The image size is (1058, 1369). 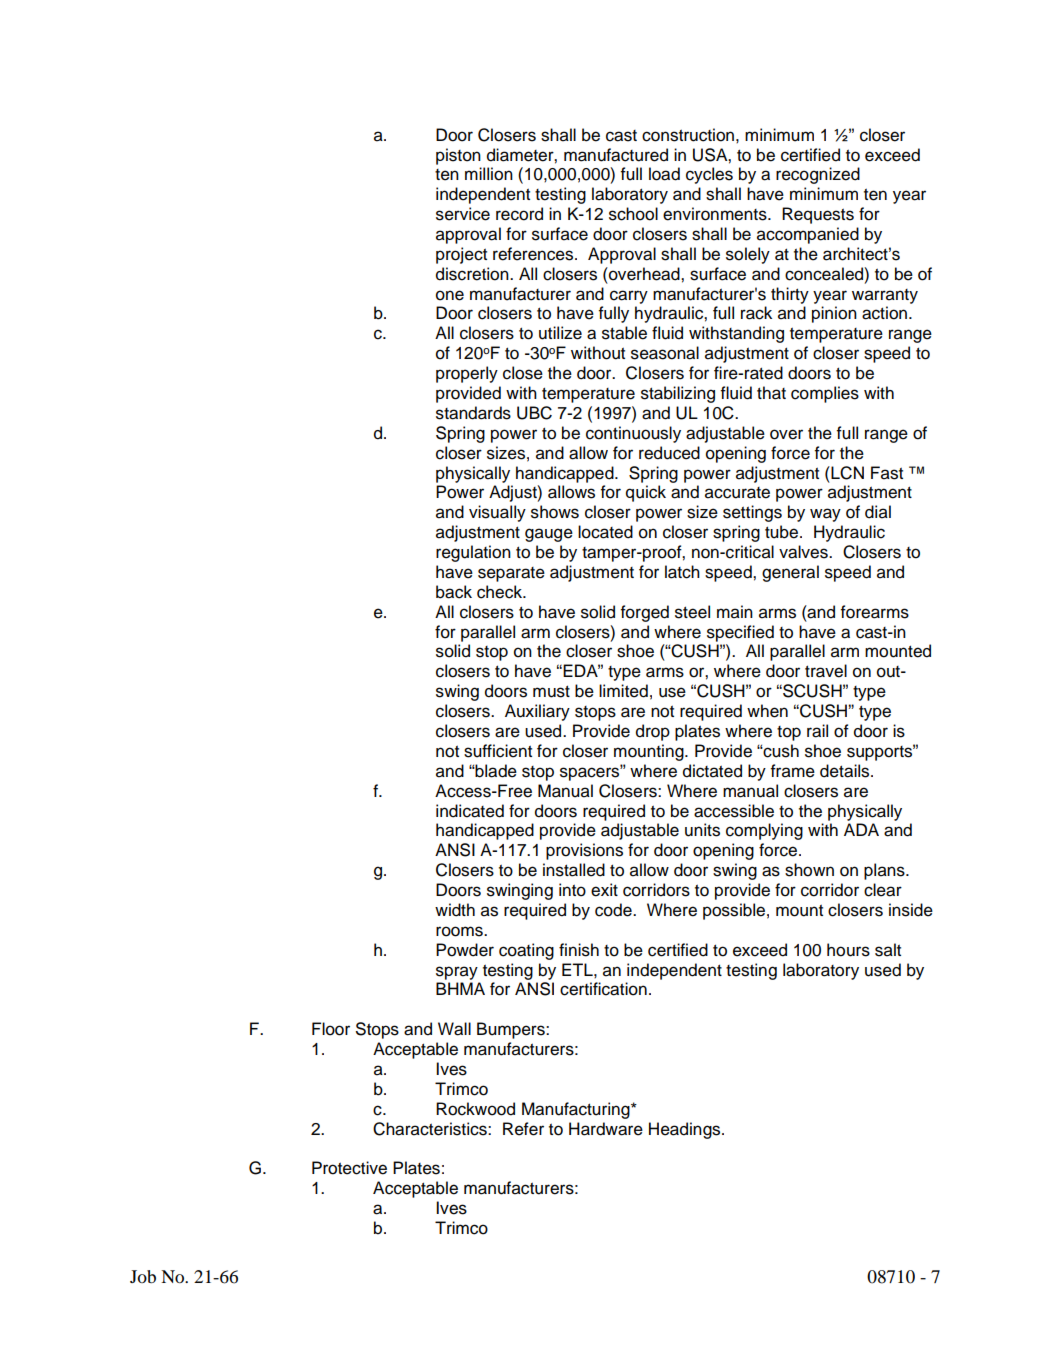 What do you see at coordinates (818, 175) in the document?
I see `recognized` at bounding box center [818, 175].
